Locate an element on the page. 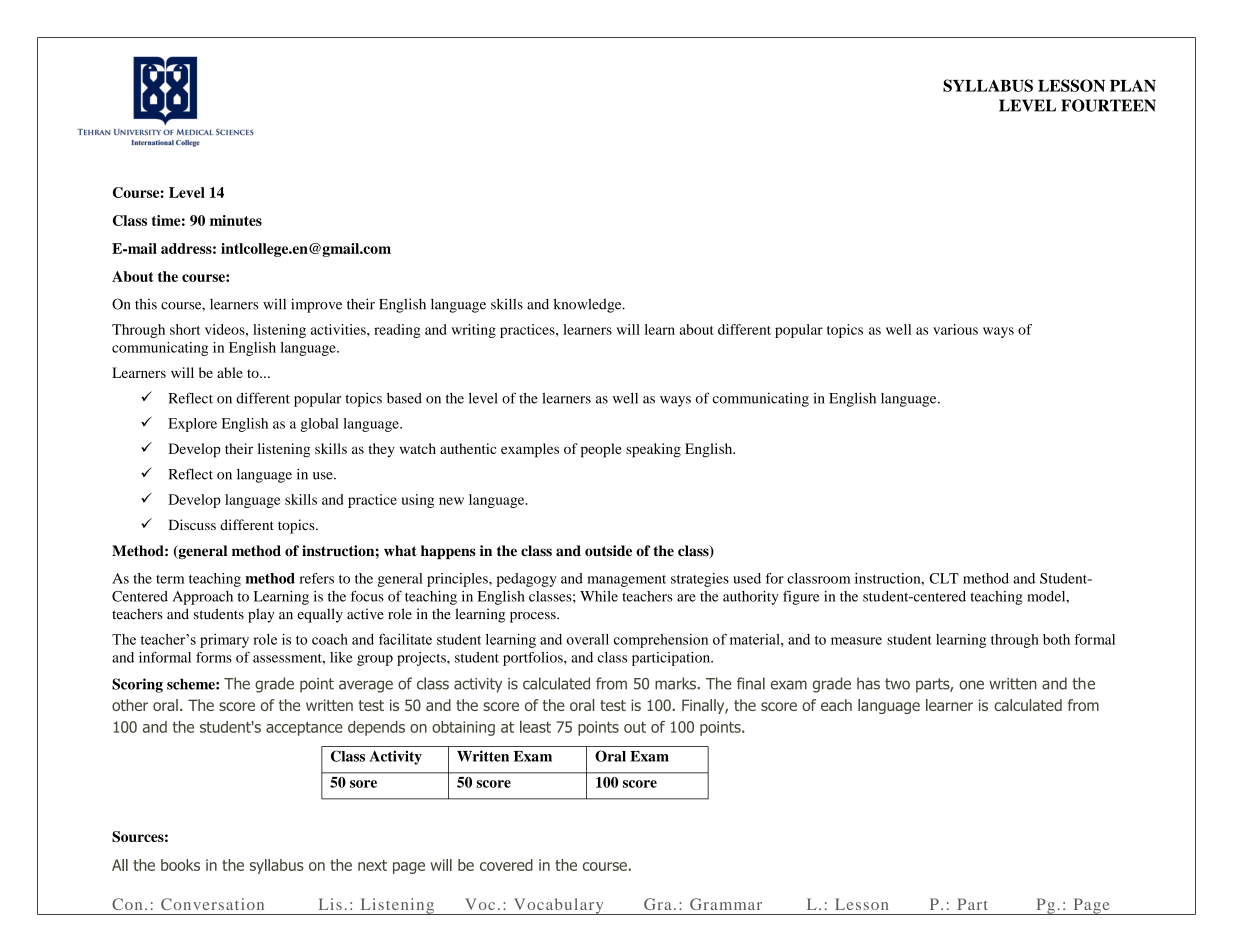 This image has width=1233, height=952. Conversation is located at coordinates (212, 904).
